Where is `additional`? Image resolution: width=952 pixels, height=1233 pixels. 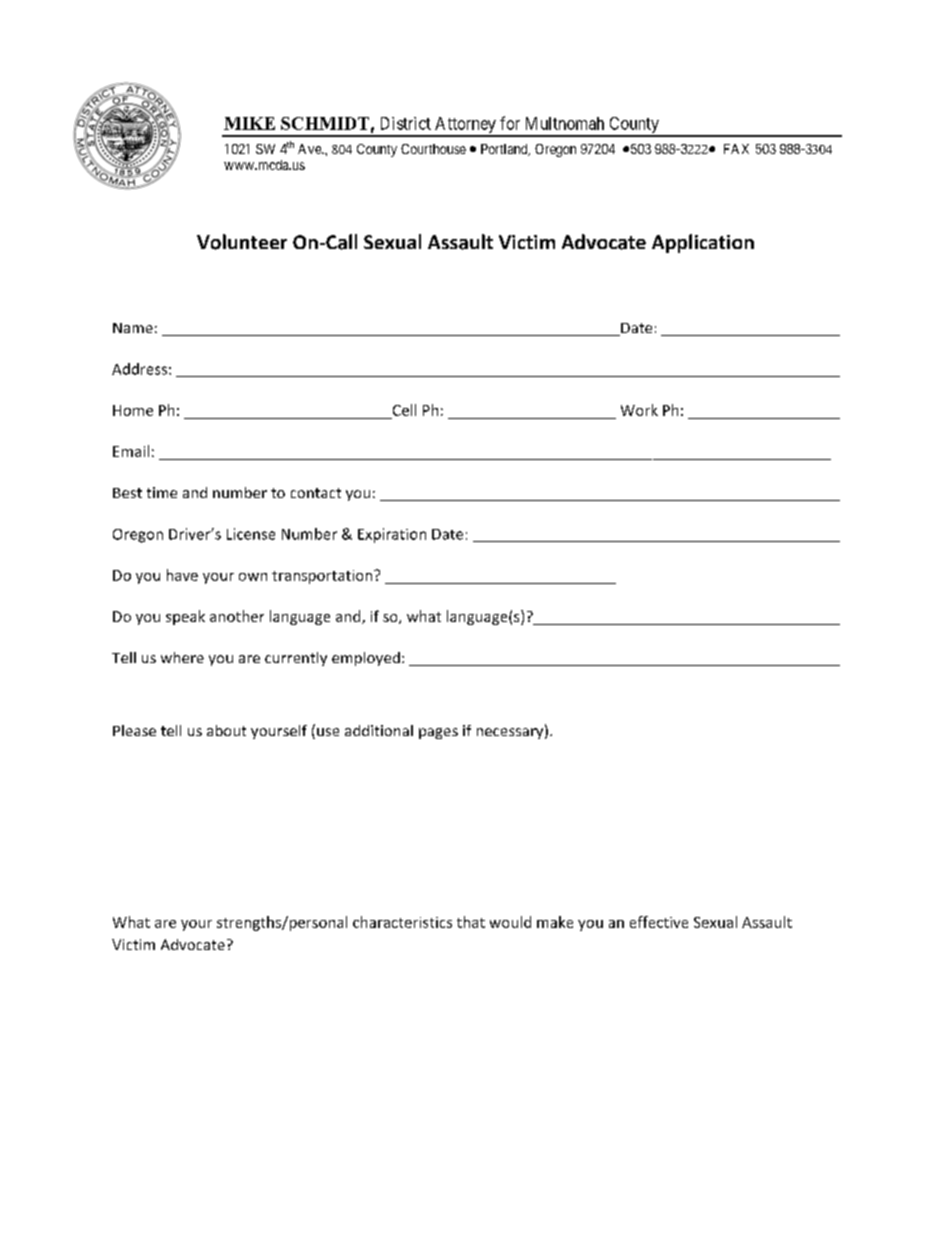 additional is located at coordinates (379, 730).
